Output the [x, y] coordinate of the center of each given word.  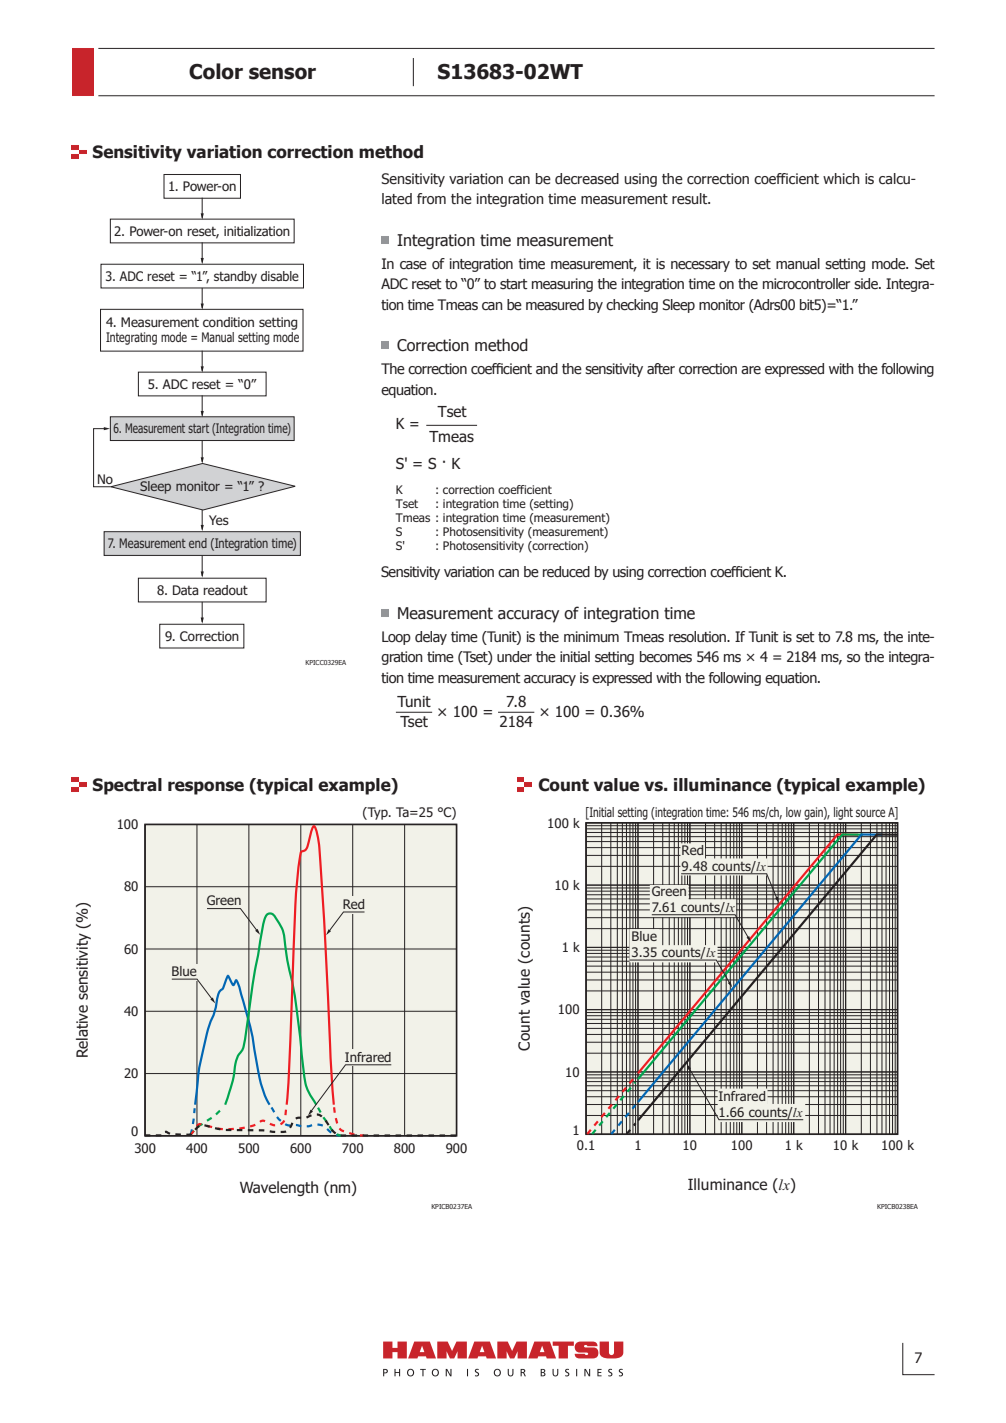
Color [216, 71]
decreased [587, 179]
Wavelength [279, 1188]
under [514, 656]
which [841, 179]
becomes [666, 657]
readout [225, 590]
